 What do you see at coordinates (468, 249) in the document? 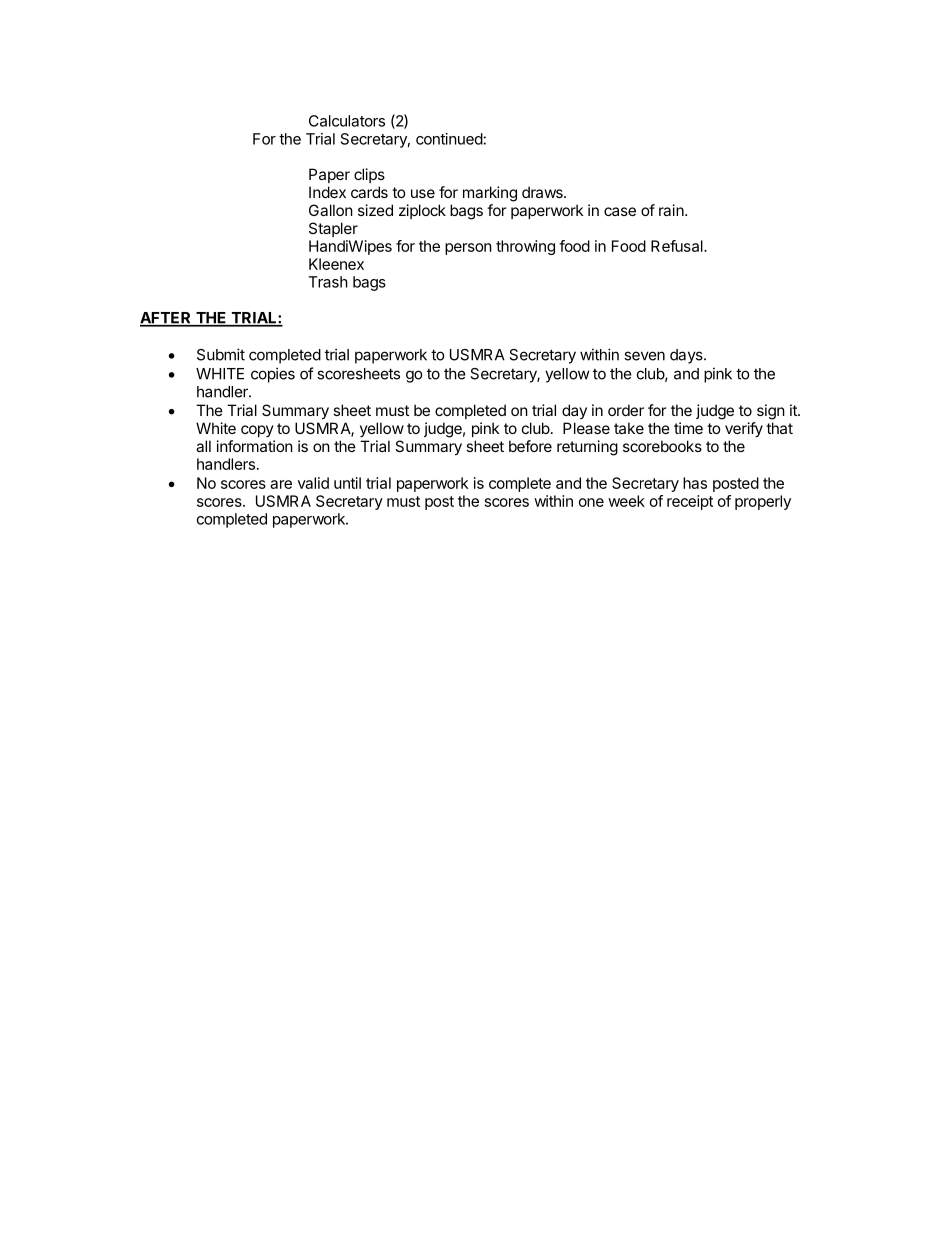
I see `person` at bounding box center [468, 249].
